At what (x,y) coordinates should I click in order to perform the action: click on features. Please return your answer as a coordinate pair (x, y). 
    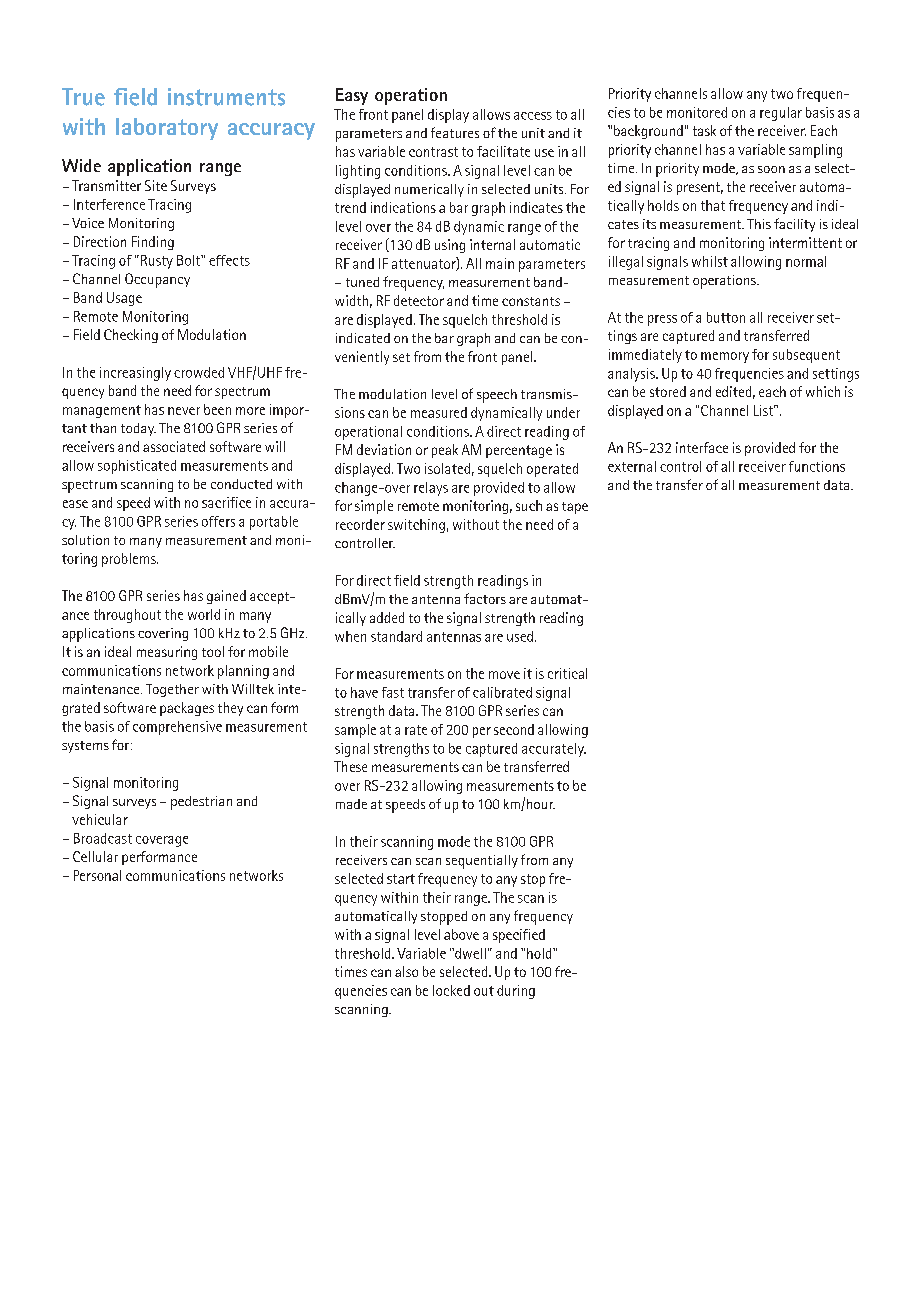
    Looking at the image, I should click on (455, 132).
